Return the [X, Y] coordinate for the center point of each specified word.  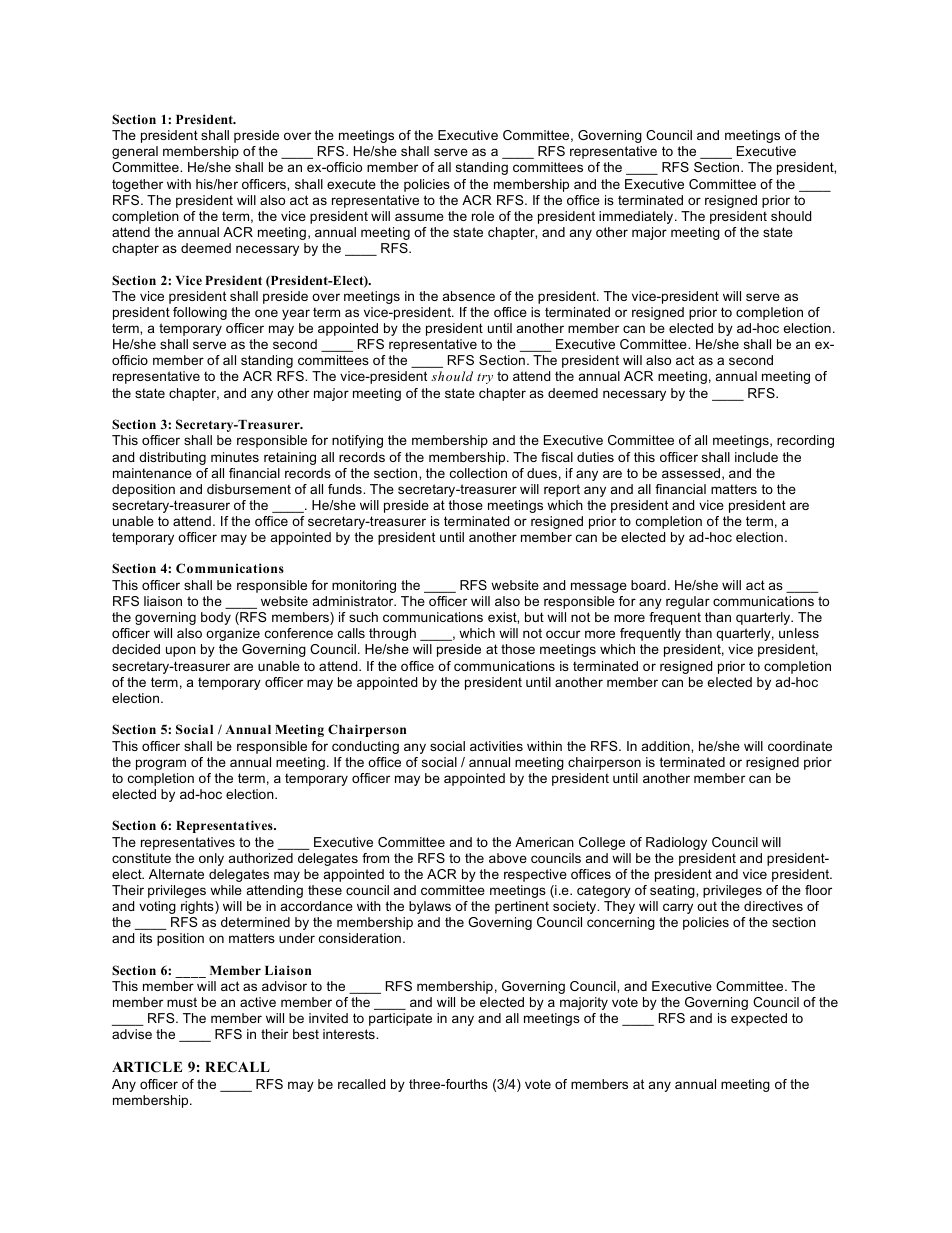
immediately [637, 217]
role [483, 216]
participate [400, 1019]
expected [759, 1019]
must [182, 1002]
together [137, 185]
